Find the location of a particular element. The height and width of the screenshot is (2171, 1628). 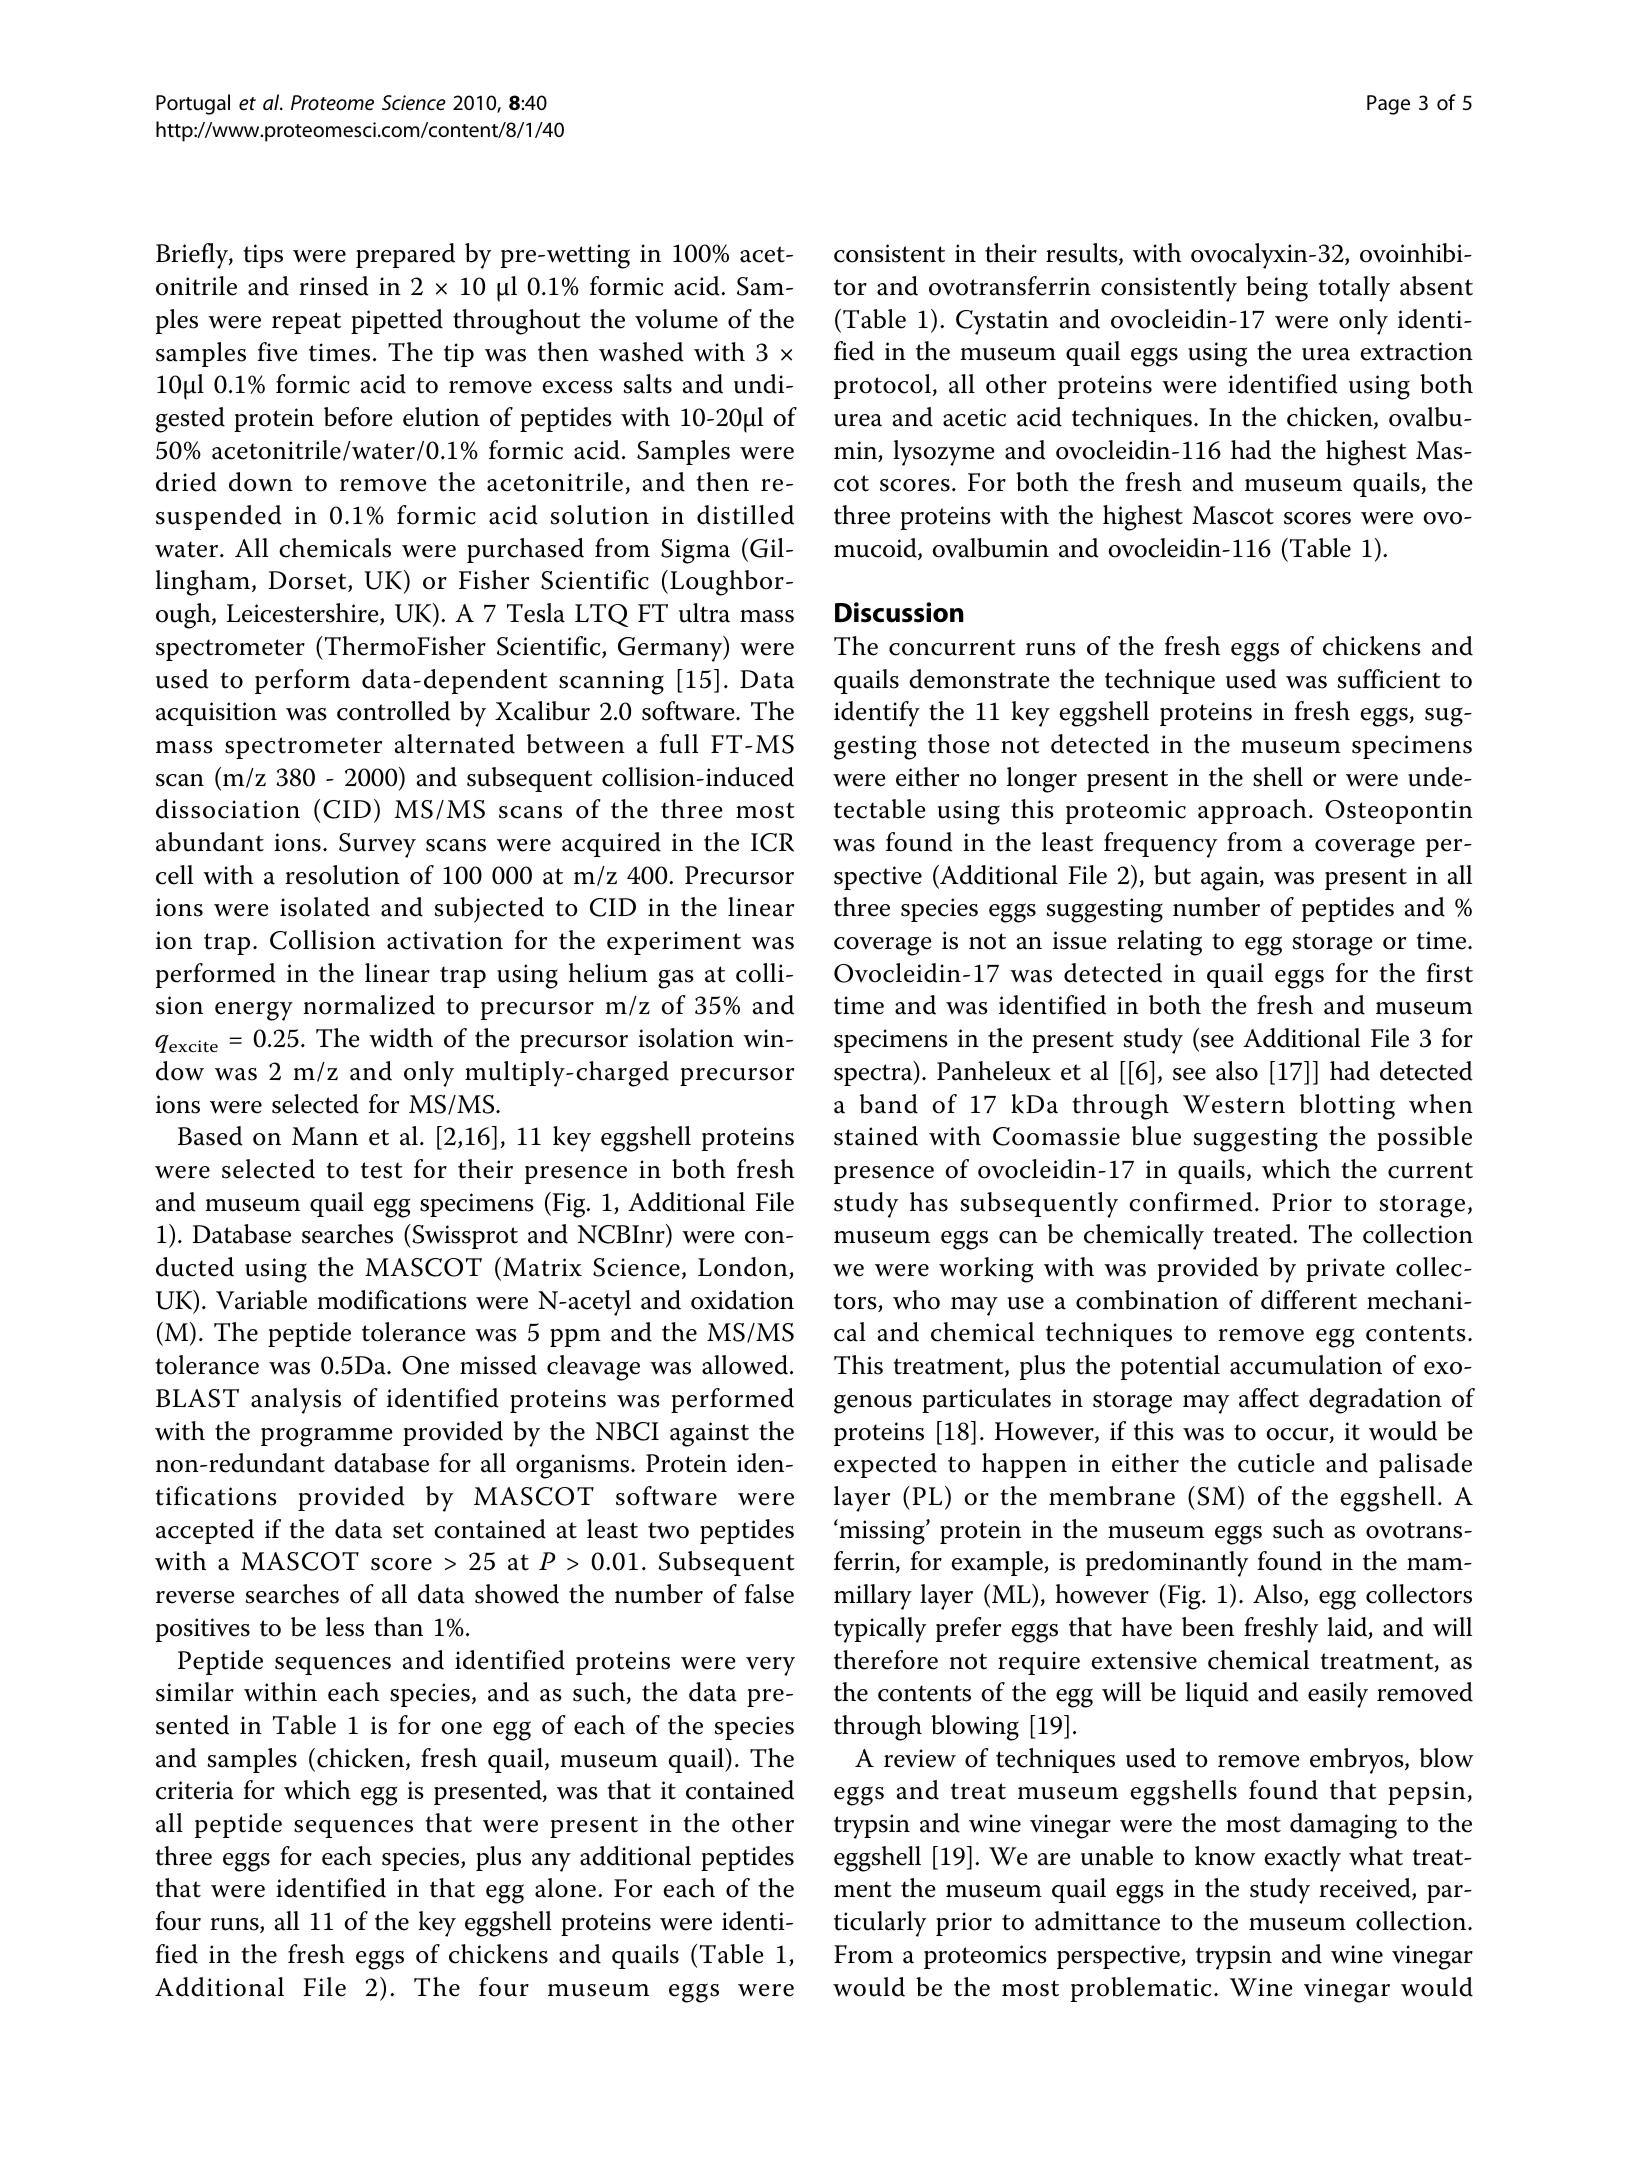

alone is located at coordinates (565, 1888).
